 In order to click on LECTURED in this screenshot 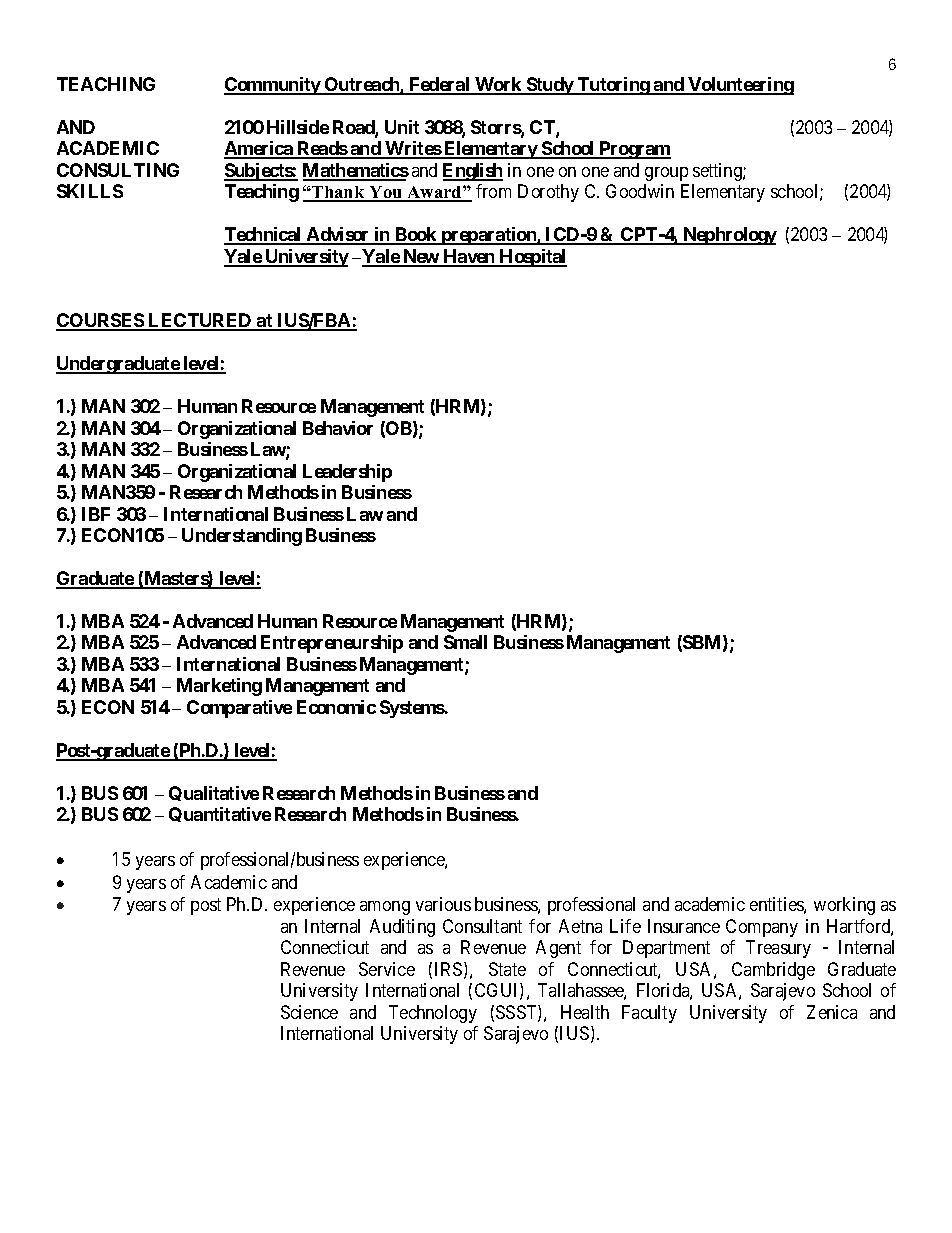, I will do `click(200, 321)`.
